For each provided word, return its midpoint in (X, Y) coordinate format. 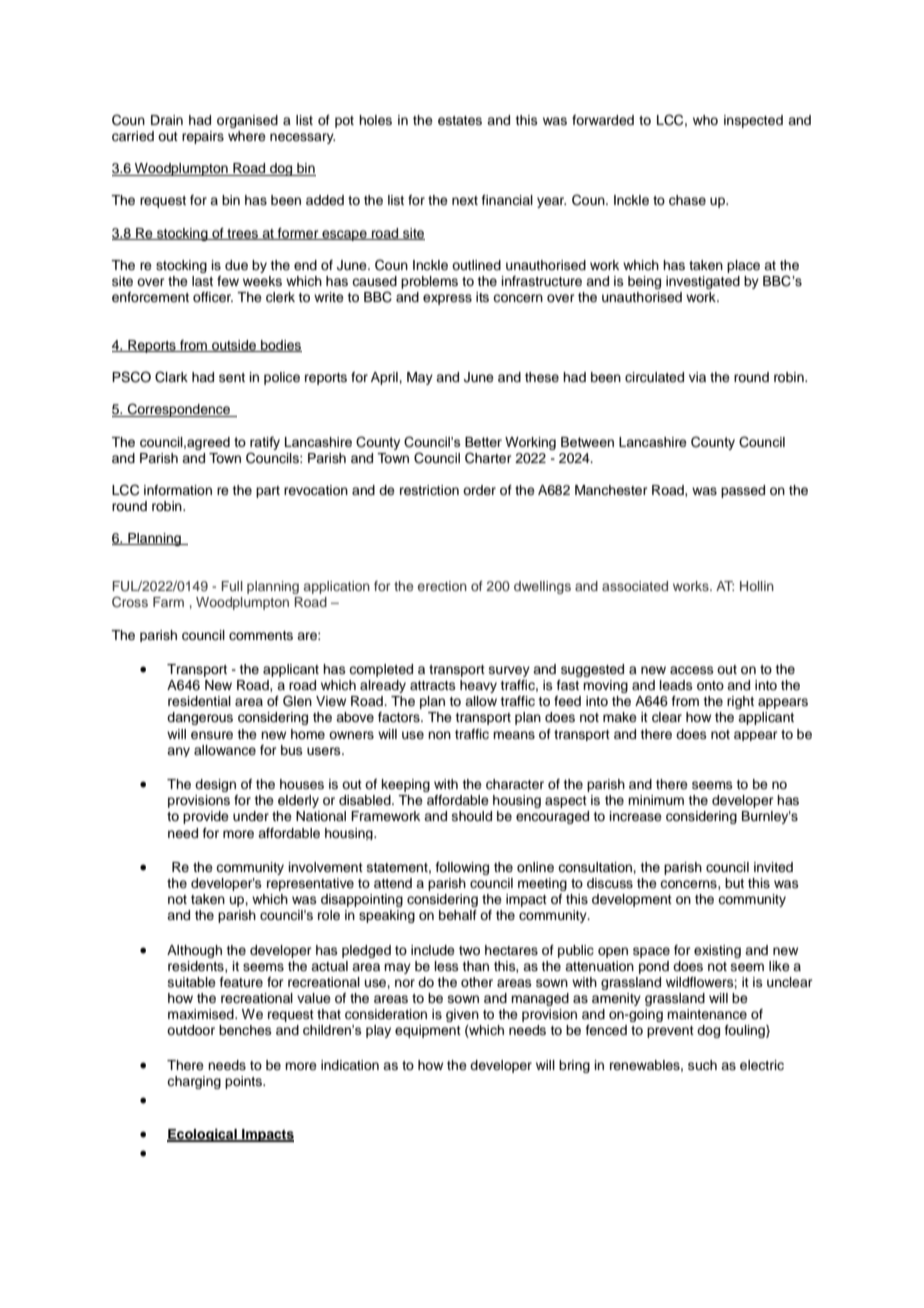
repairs (203, 137)
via (697, 377)
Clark (171, 377)
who (705, 120)
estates (460, 120)
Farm (168, 602)
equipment (428, 1031)
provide (206, 817)
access (692, 670)
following (462, 868)
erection (442, 586)
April (385, 378)
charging (194, 1082)
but (734, 883)
